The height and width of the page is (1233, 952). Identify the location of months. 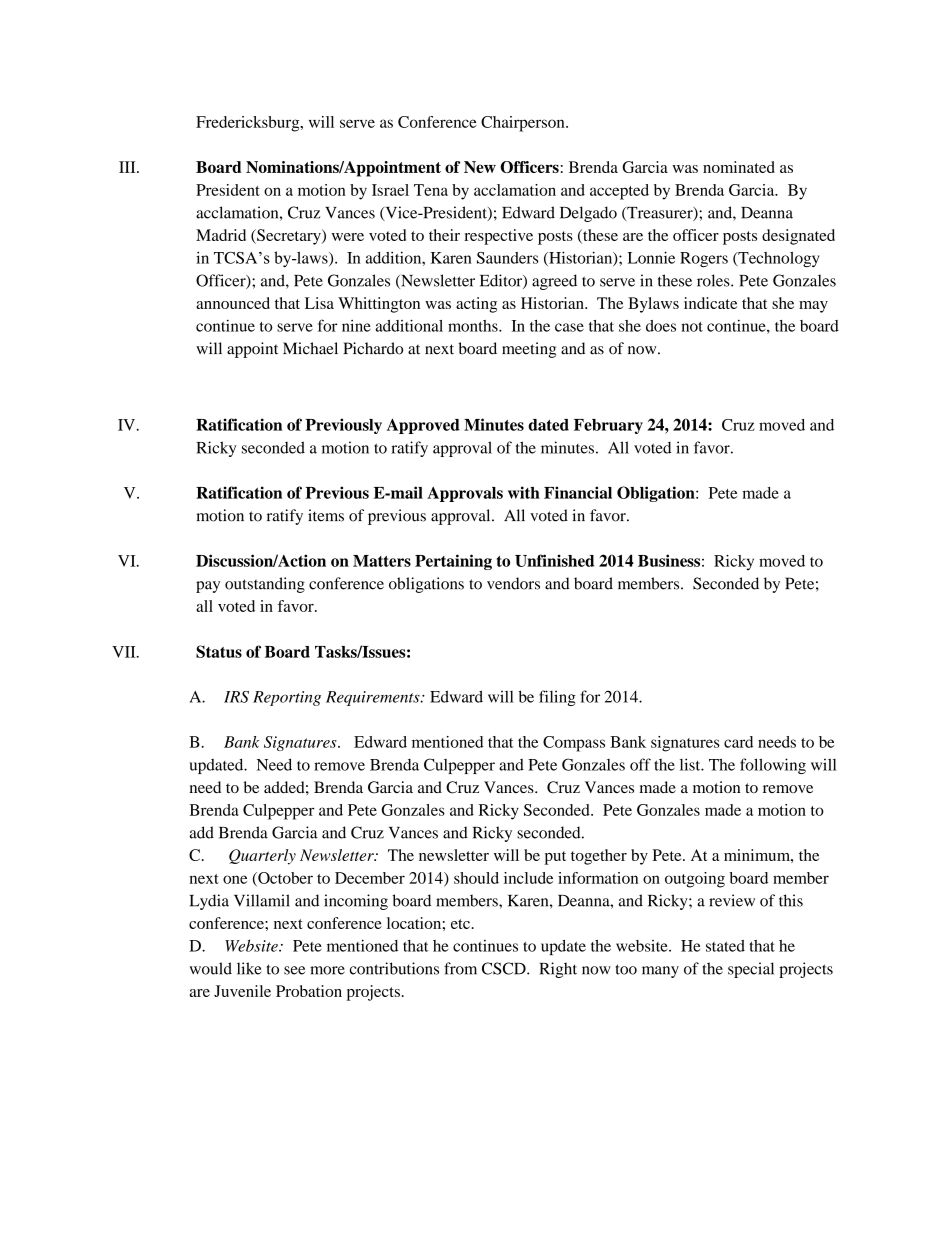
(474, 326).
